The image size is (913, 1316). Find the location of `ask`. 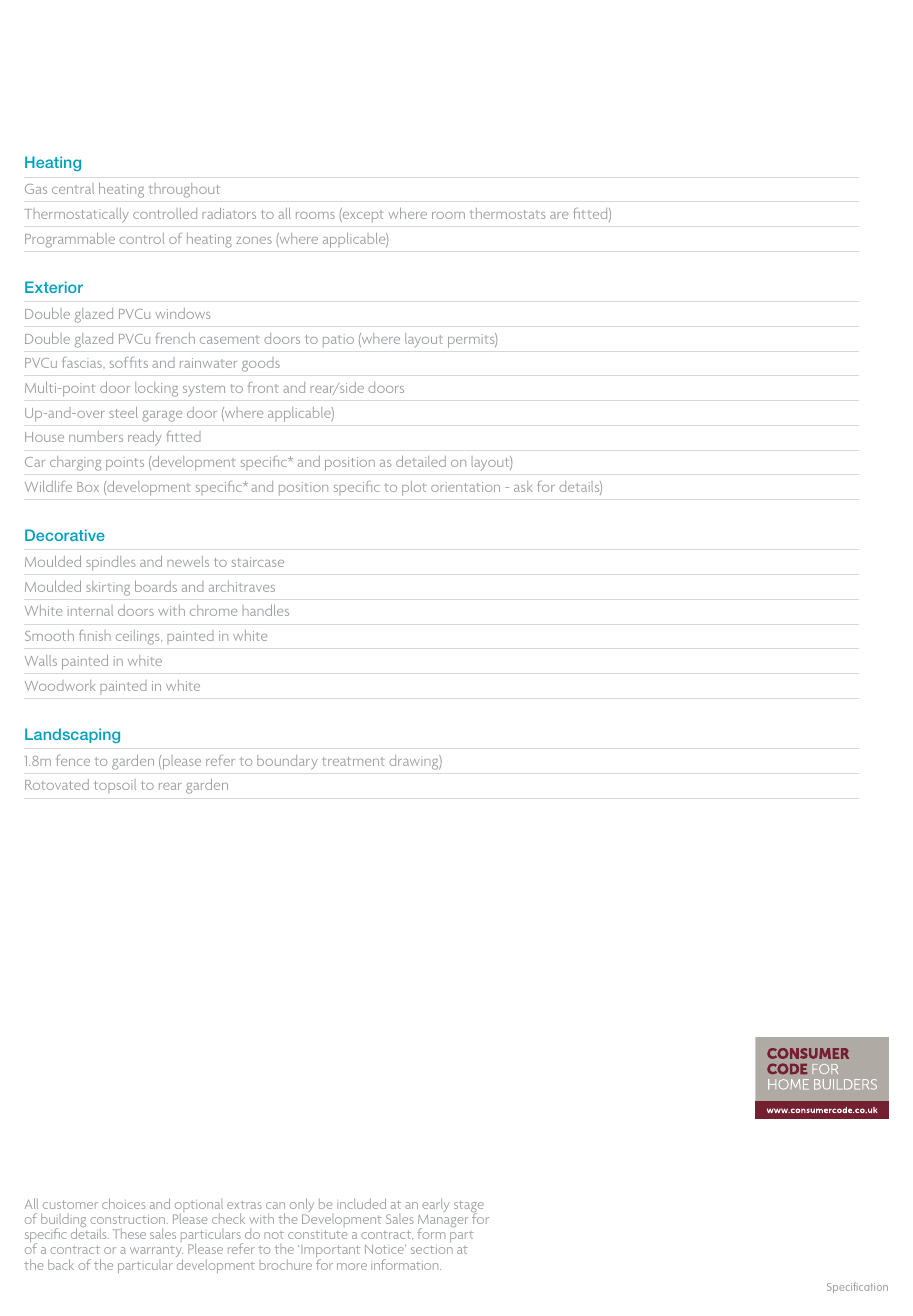

ask is located at coordinates (523, 486).
